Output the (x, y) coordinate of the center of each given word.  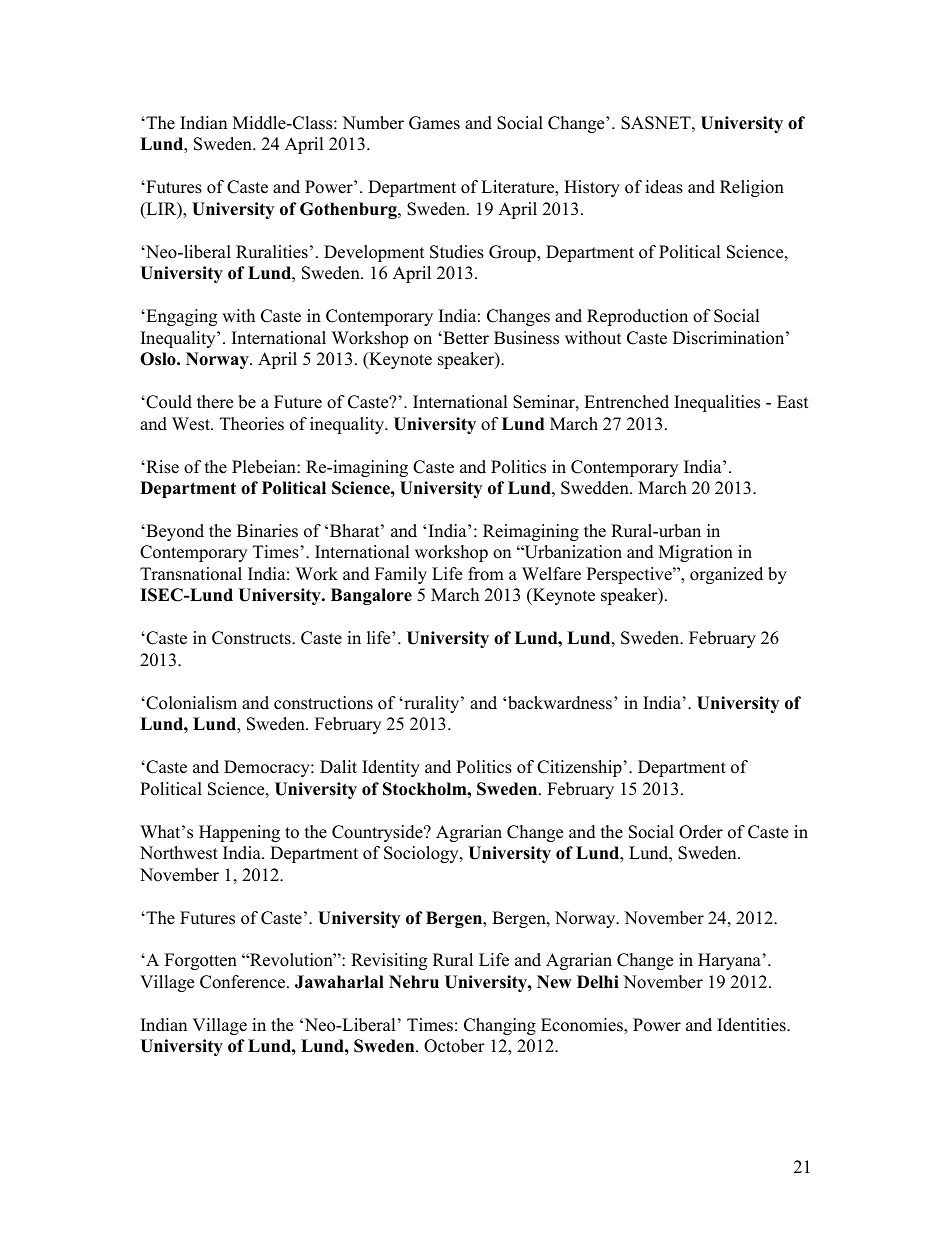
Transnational (191, 574)
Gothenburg (349, 210)
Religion (752, 188)
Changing (500, 1026)
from (486, 574)
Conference (244, 982)
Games (434, 123)
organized (726, 575)
